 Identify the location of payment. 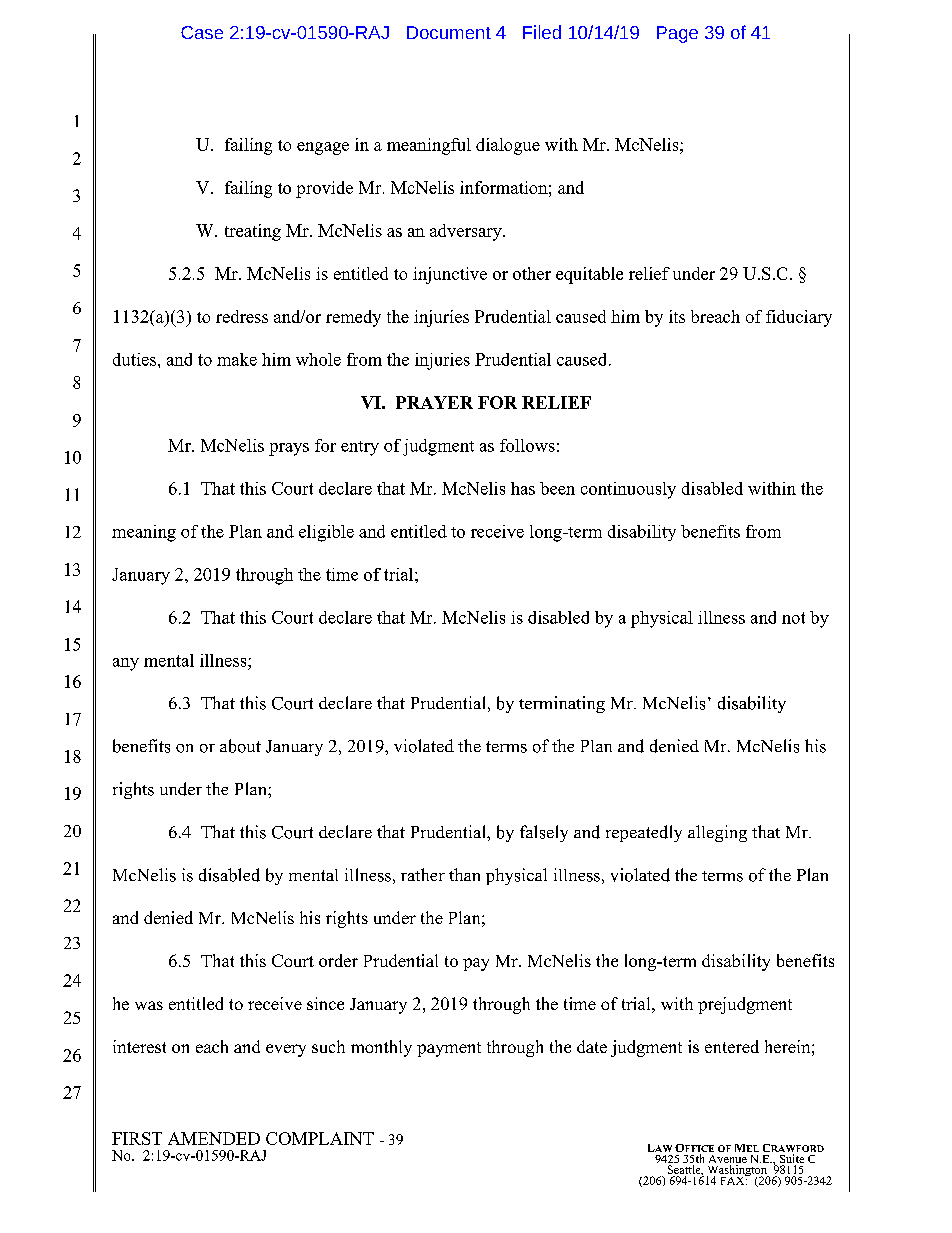
(449, 1049).
